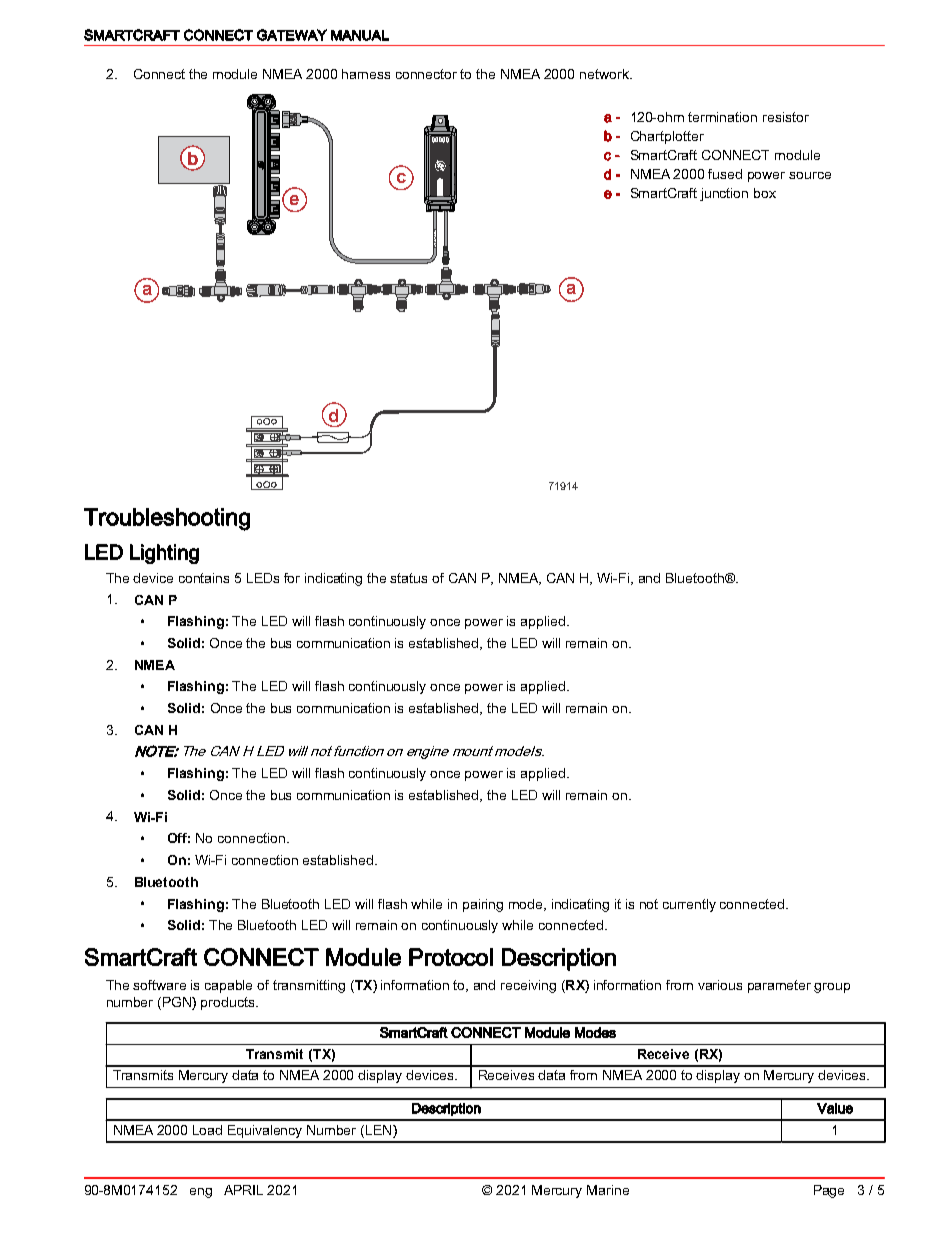 The width and height of the screenshot is (952, 1233). Describe the element at coordinates (292, 35) in the screenshot. I see `GATEWAY` at that location.
